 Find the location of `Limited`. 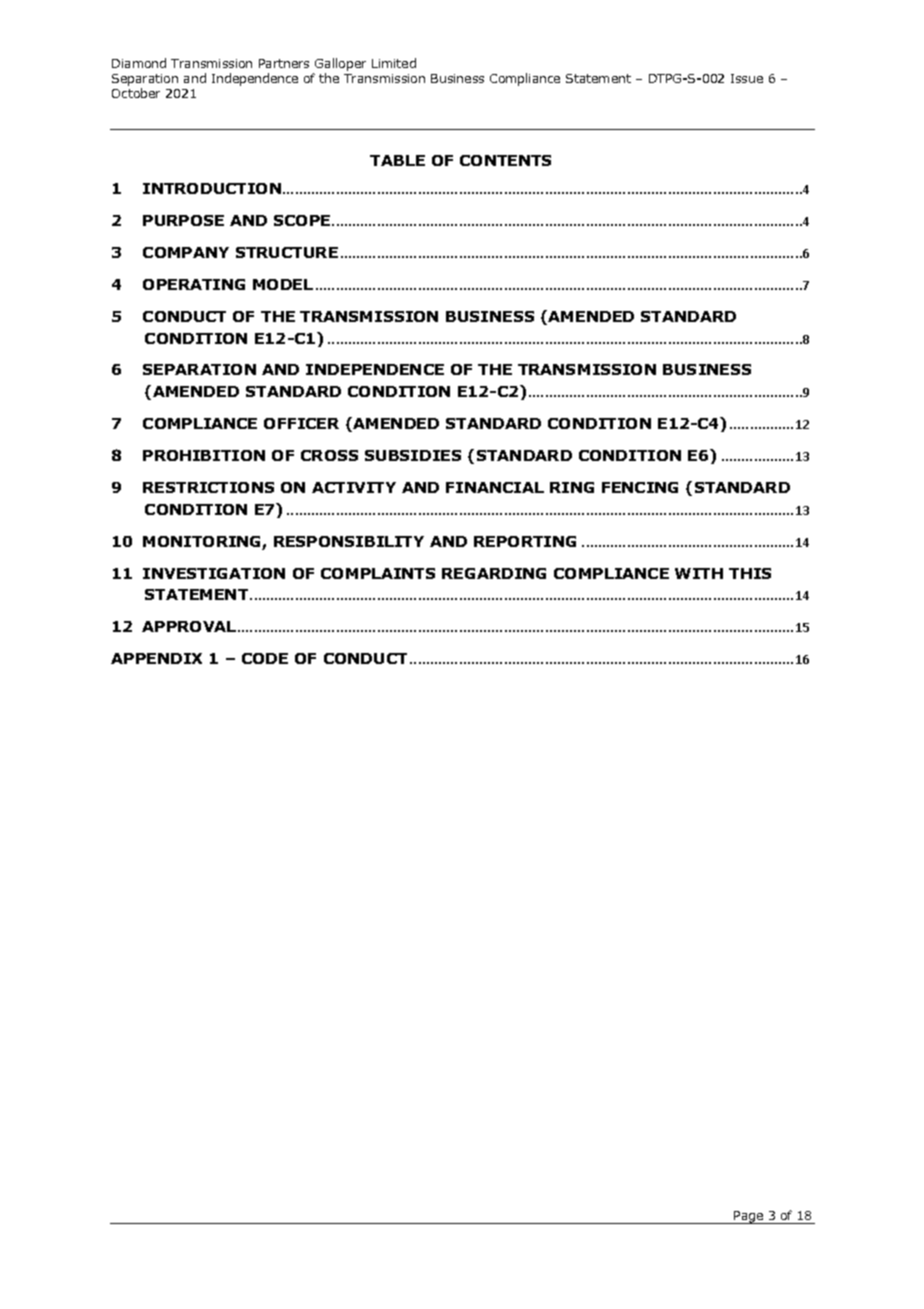

Limited is located at coordinates (394, 63).
